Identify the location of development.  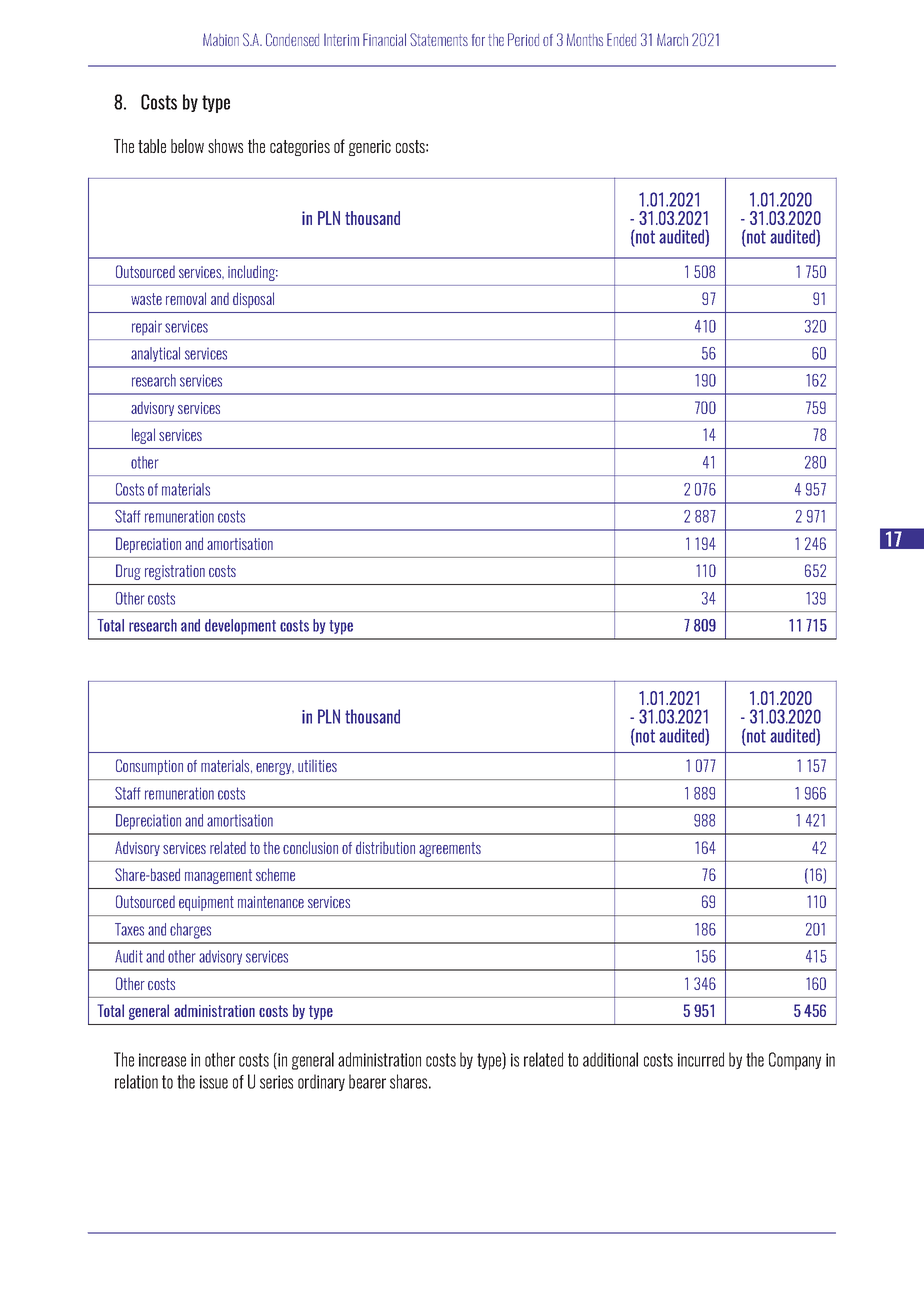
(240, 627).
